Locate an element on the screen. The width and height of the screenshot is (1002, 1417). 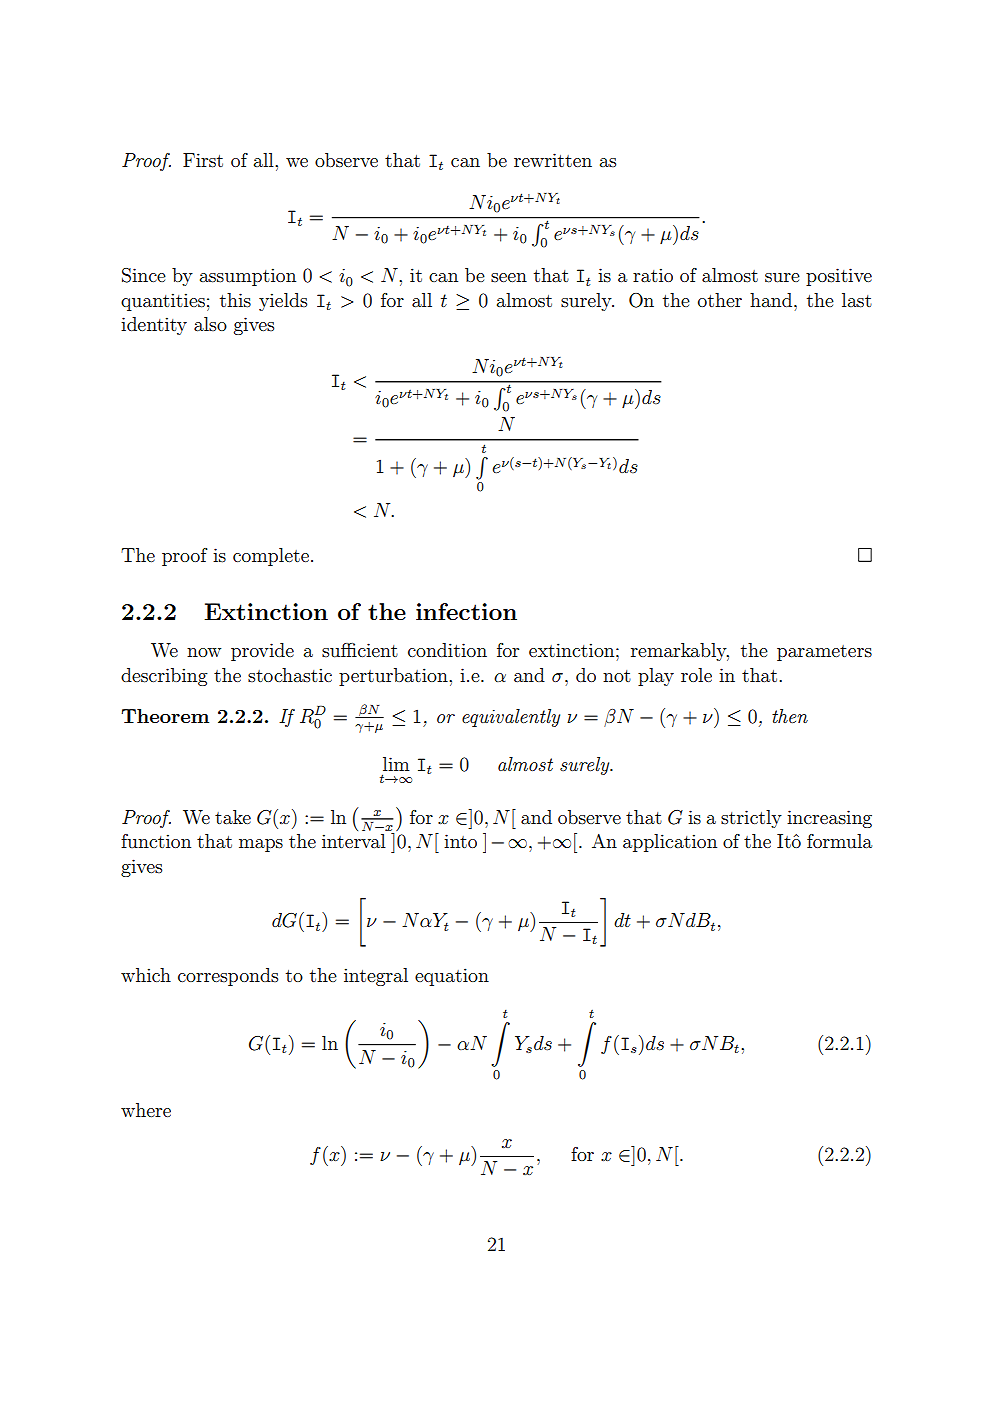
rewritten is located at coordinates (553, 160).
